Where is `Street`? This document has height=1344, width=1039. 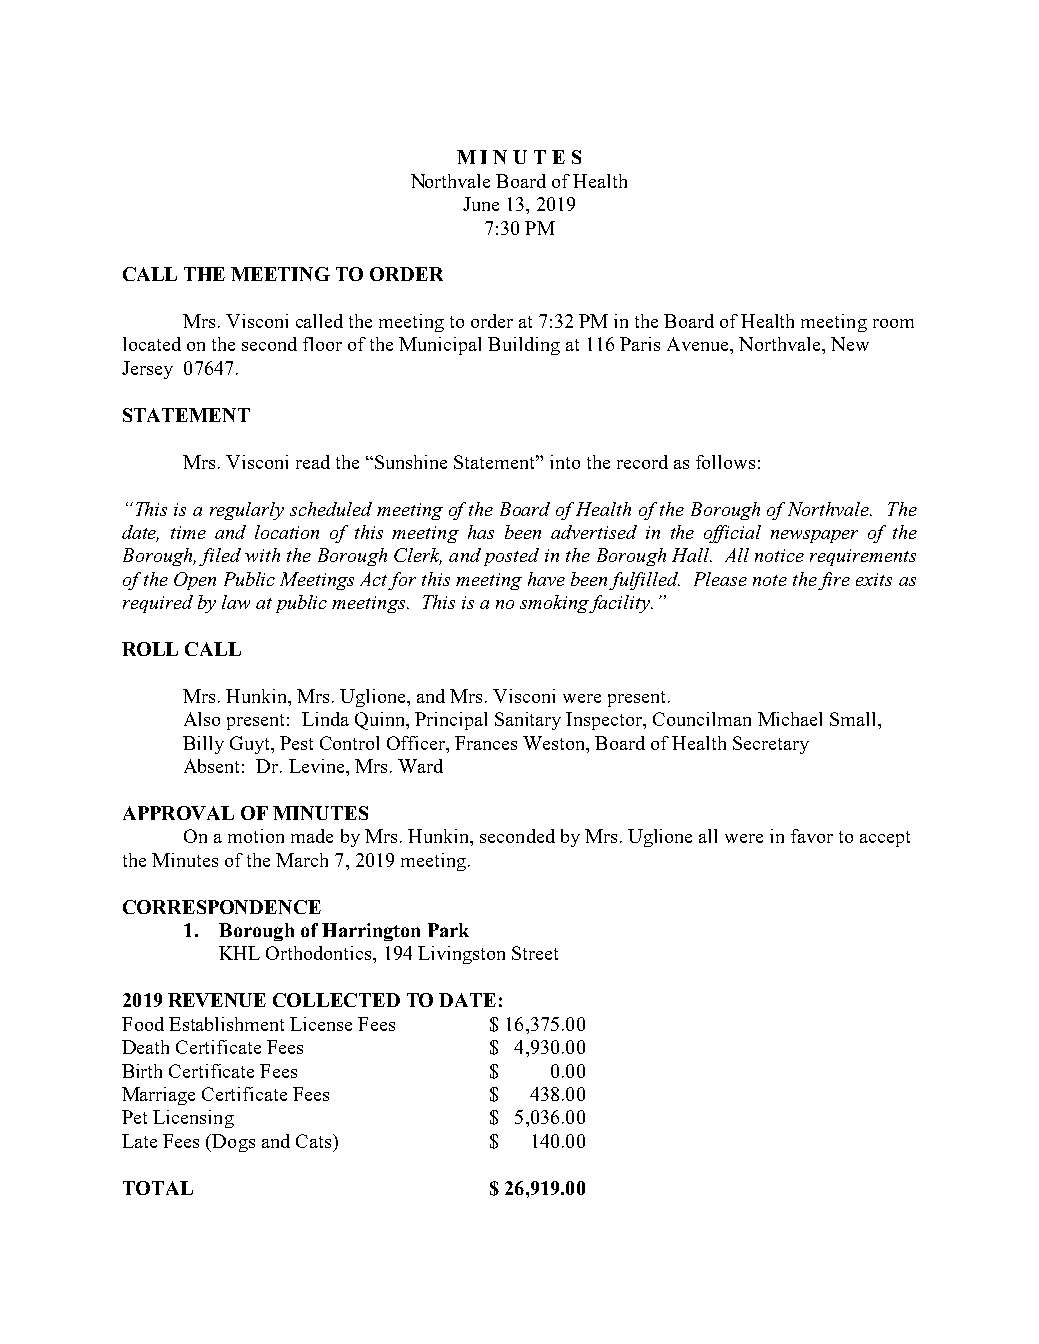
Street is located at coordinates (535, 953).
